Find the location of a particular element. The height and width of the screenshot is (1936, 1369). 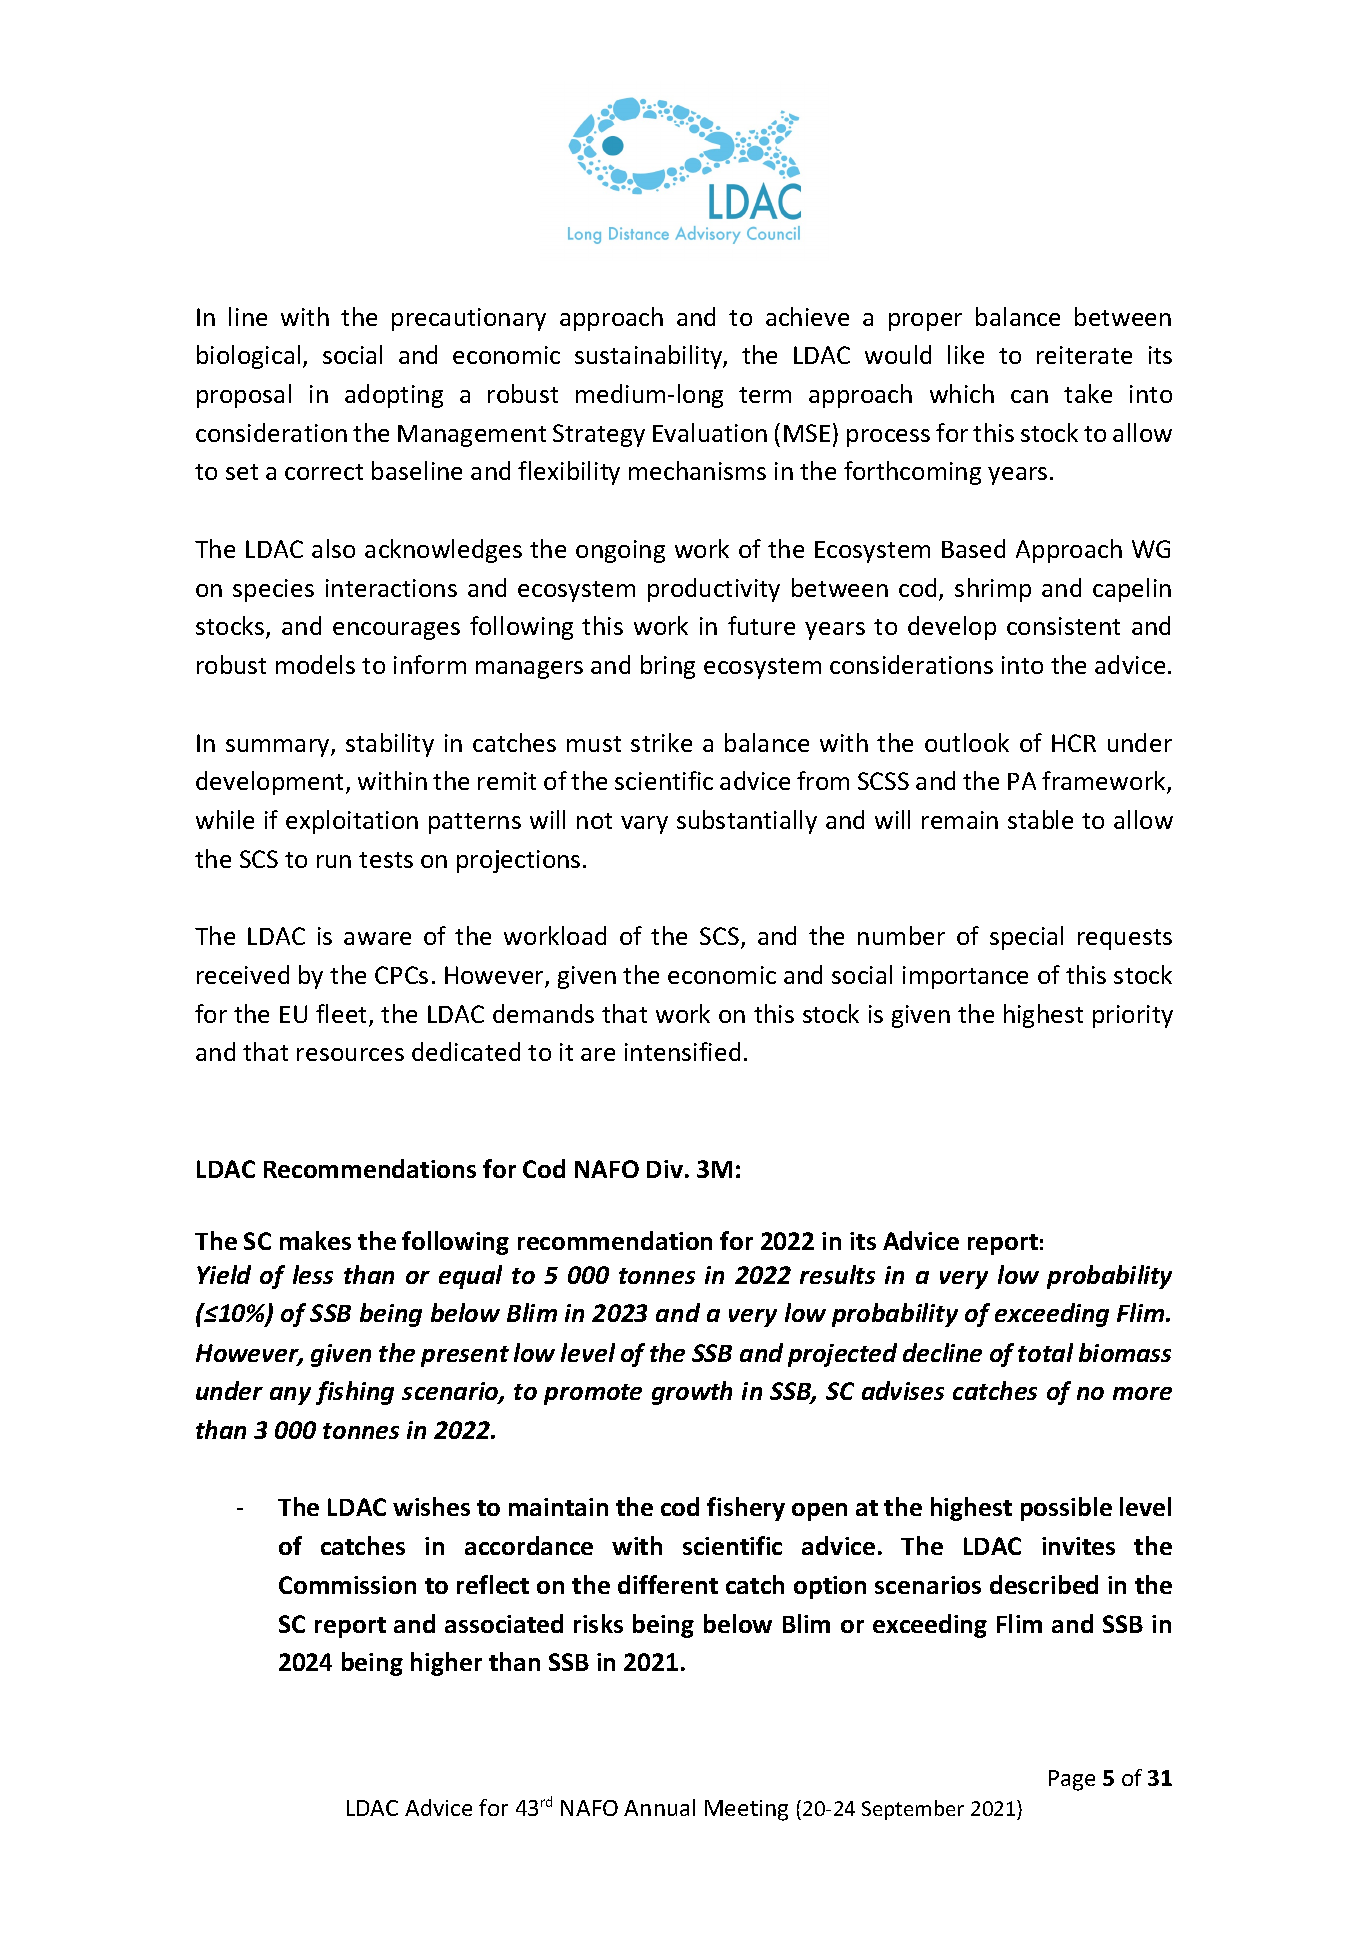

exploitation is located at coordinates (352, 822).
